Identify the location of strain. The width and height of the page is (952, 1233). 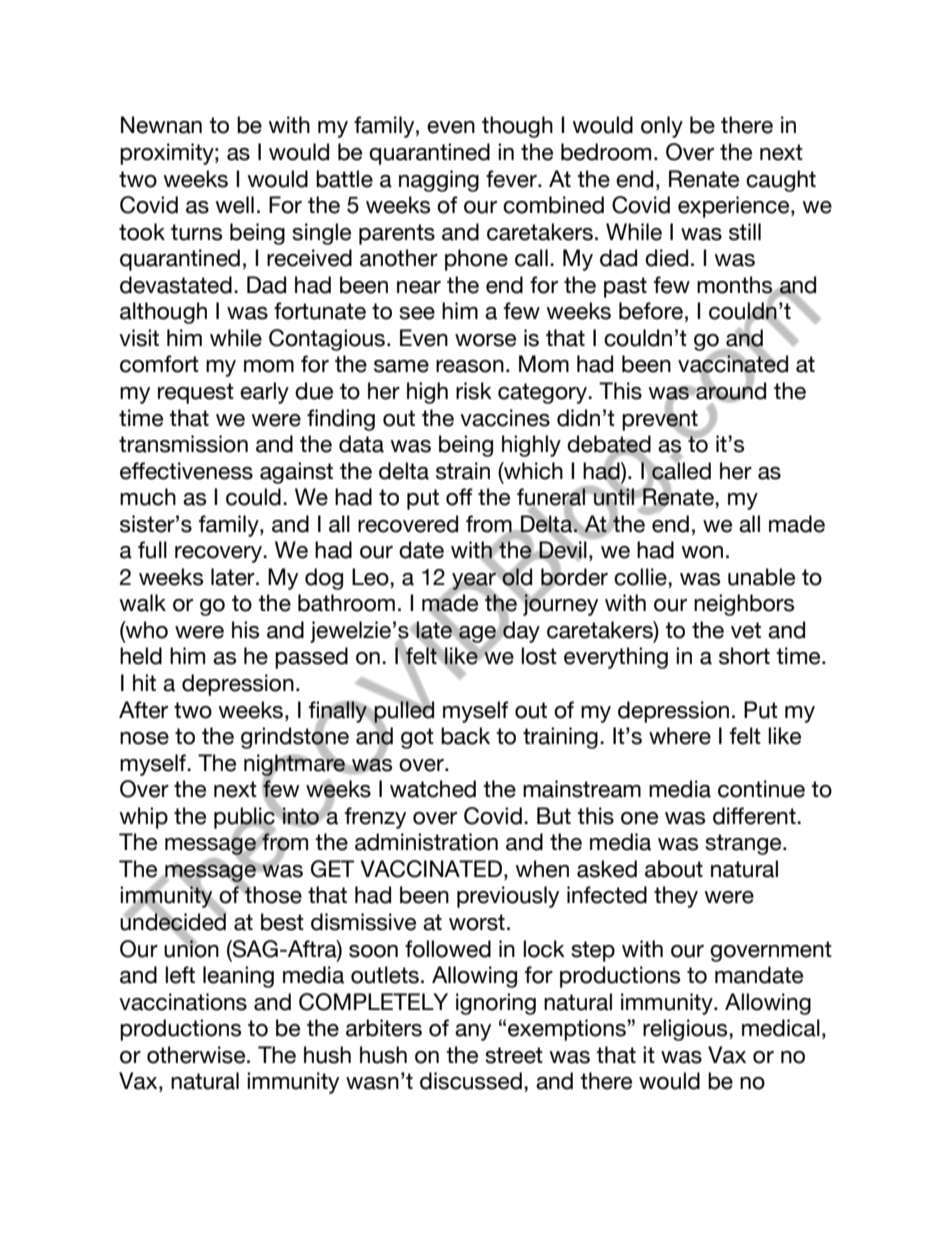
(463, 471).
